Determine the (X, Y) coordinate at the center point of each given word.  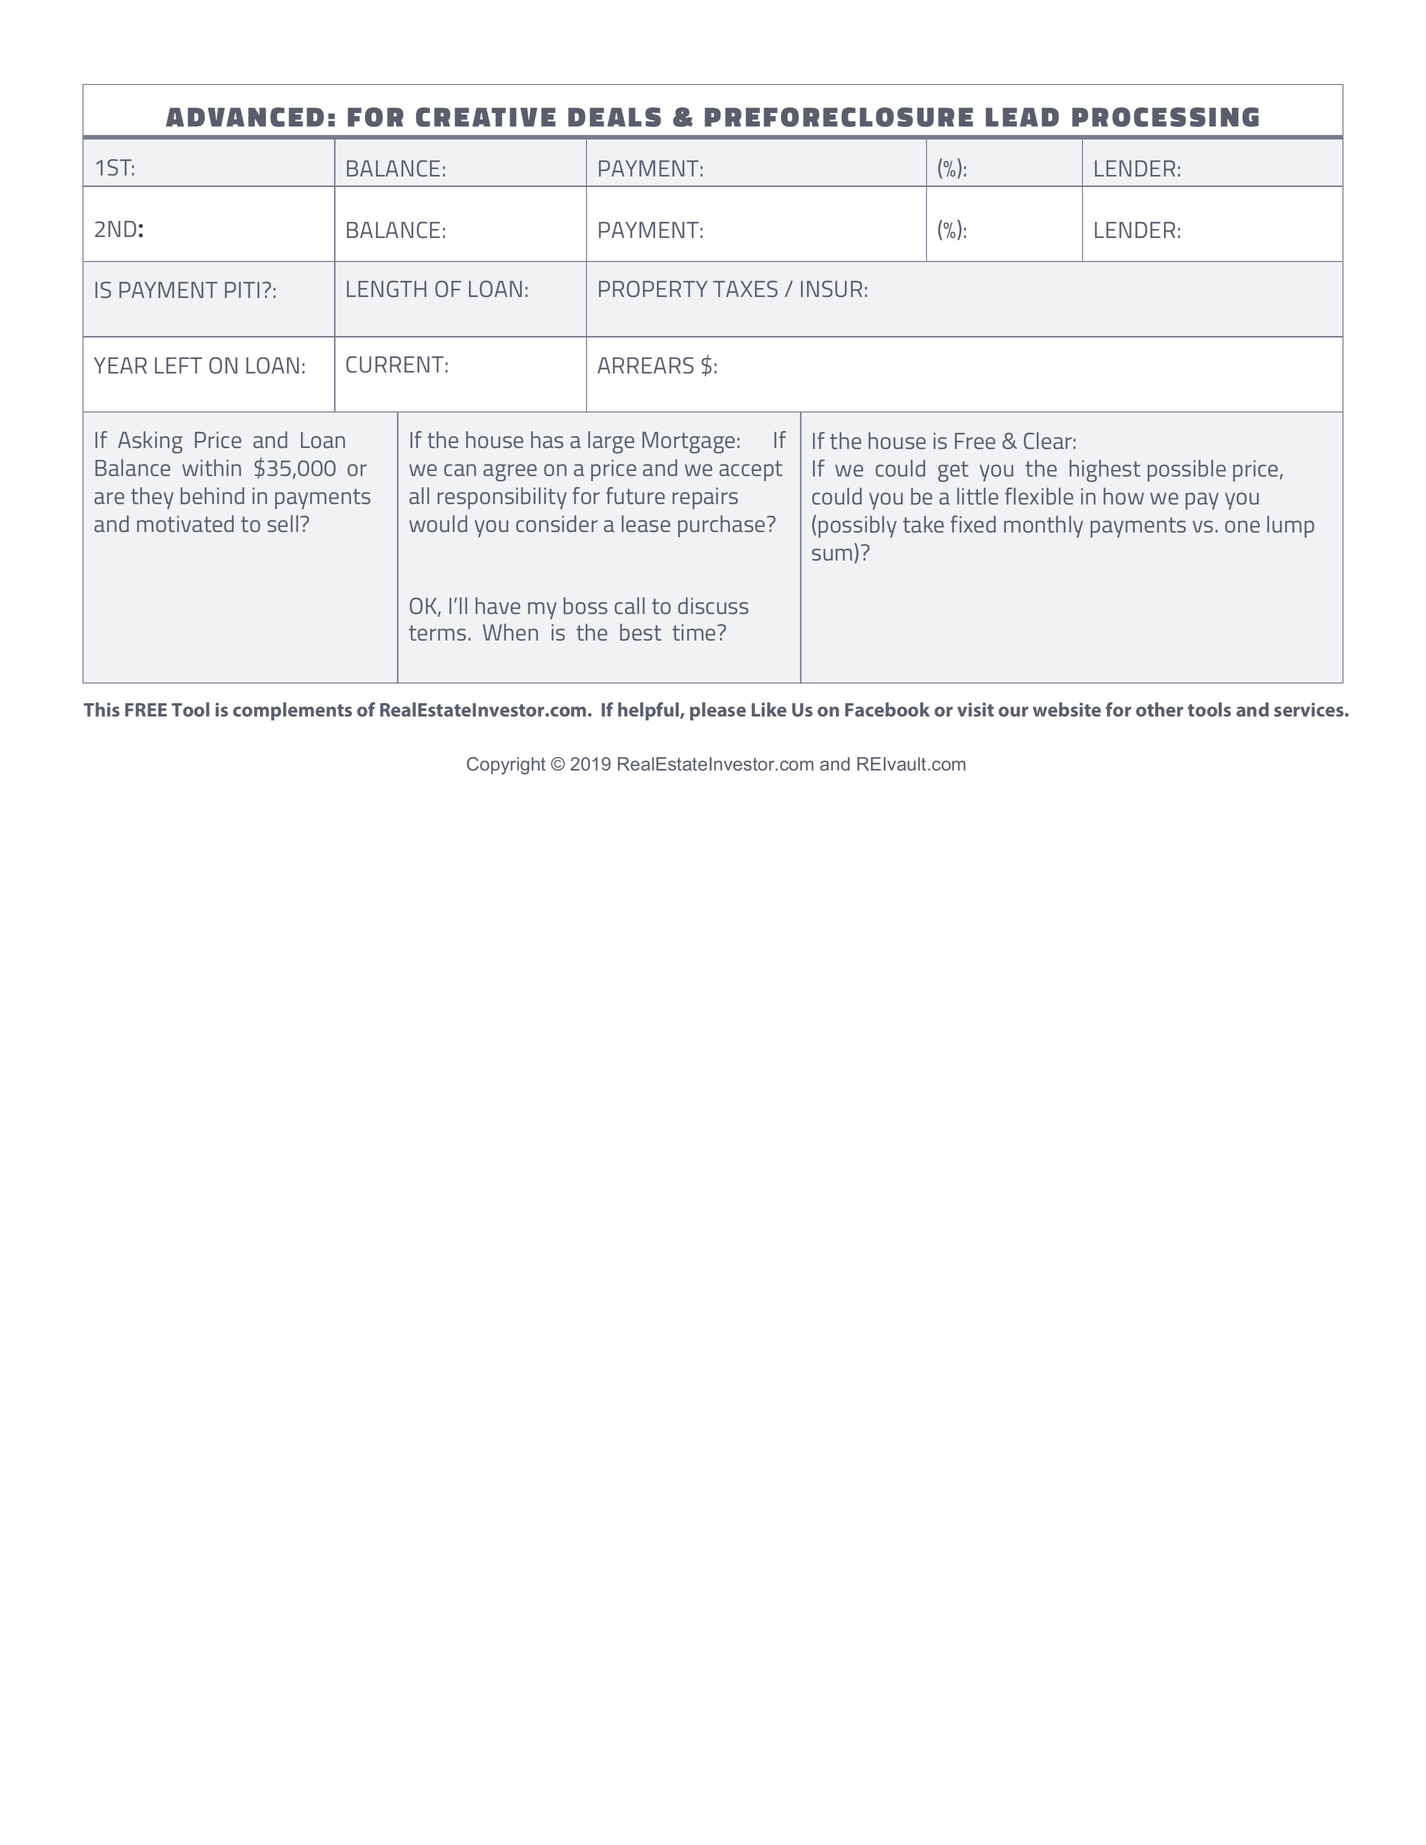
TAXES (745, 288)
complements (292, 711)
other (1159, 709)
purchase (723, 526)
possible (1186, 471)
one (1242, 526)
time (695, 632)
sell (284, 523)
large (611, 442)
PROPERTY (653, 288)
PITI (242, 290)
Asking (150, 442)
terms (439, 633)
